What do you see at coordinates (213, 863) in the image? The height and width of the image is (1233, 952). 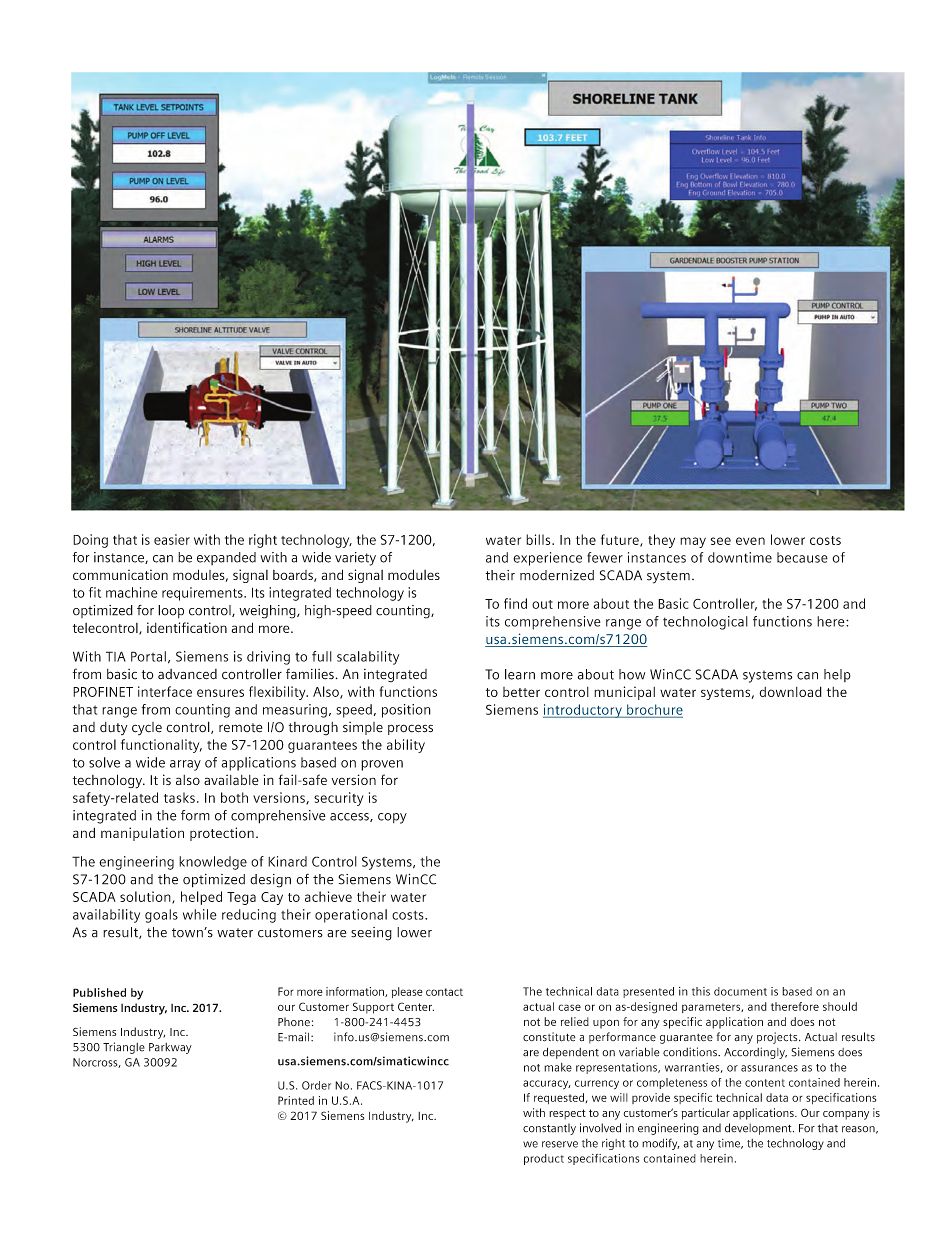 I see `knowledge` at bounding box center [213, 863].
